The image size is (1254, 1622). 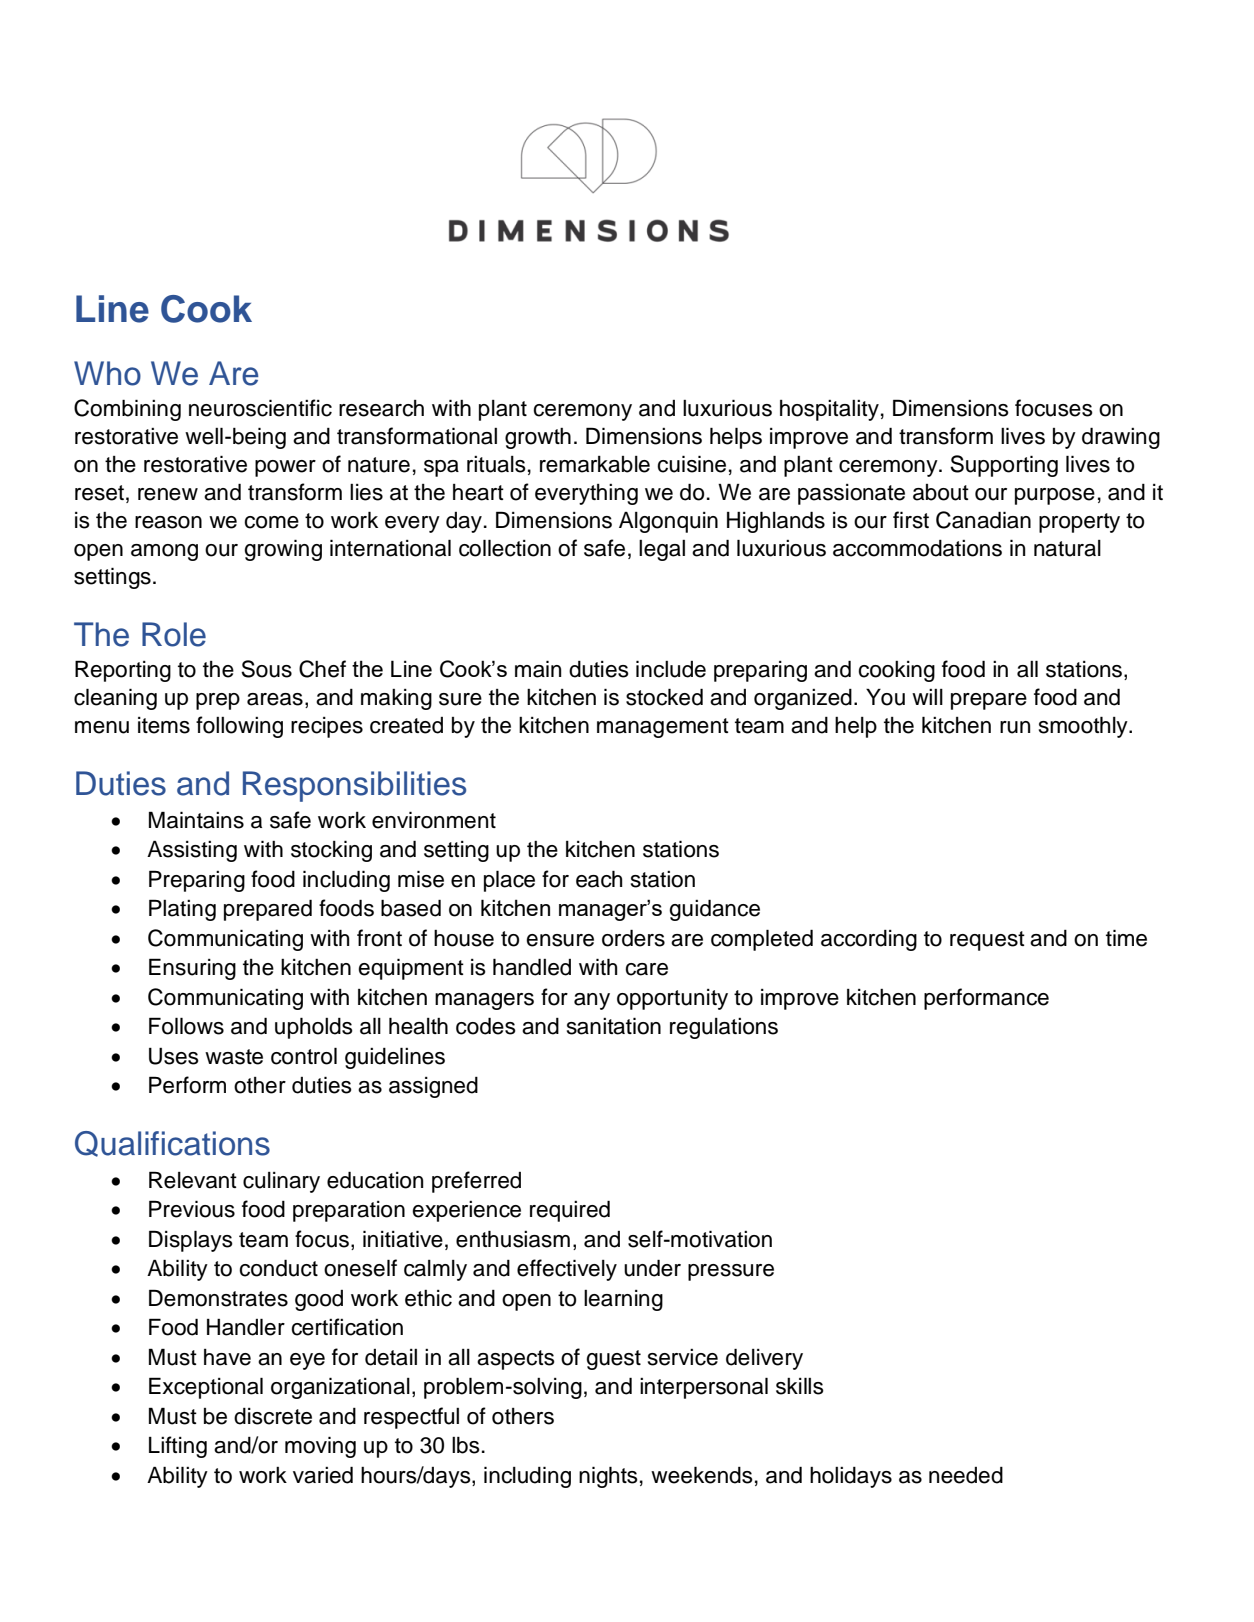 I want to click on neuroscientific, so click(x=260, y=408).
